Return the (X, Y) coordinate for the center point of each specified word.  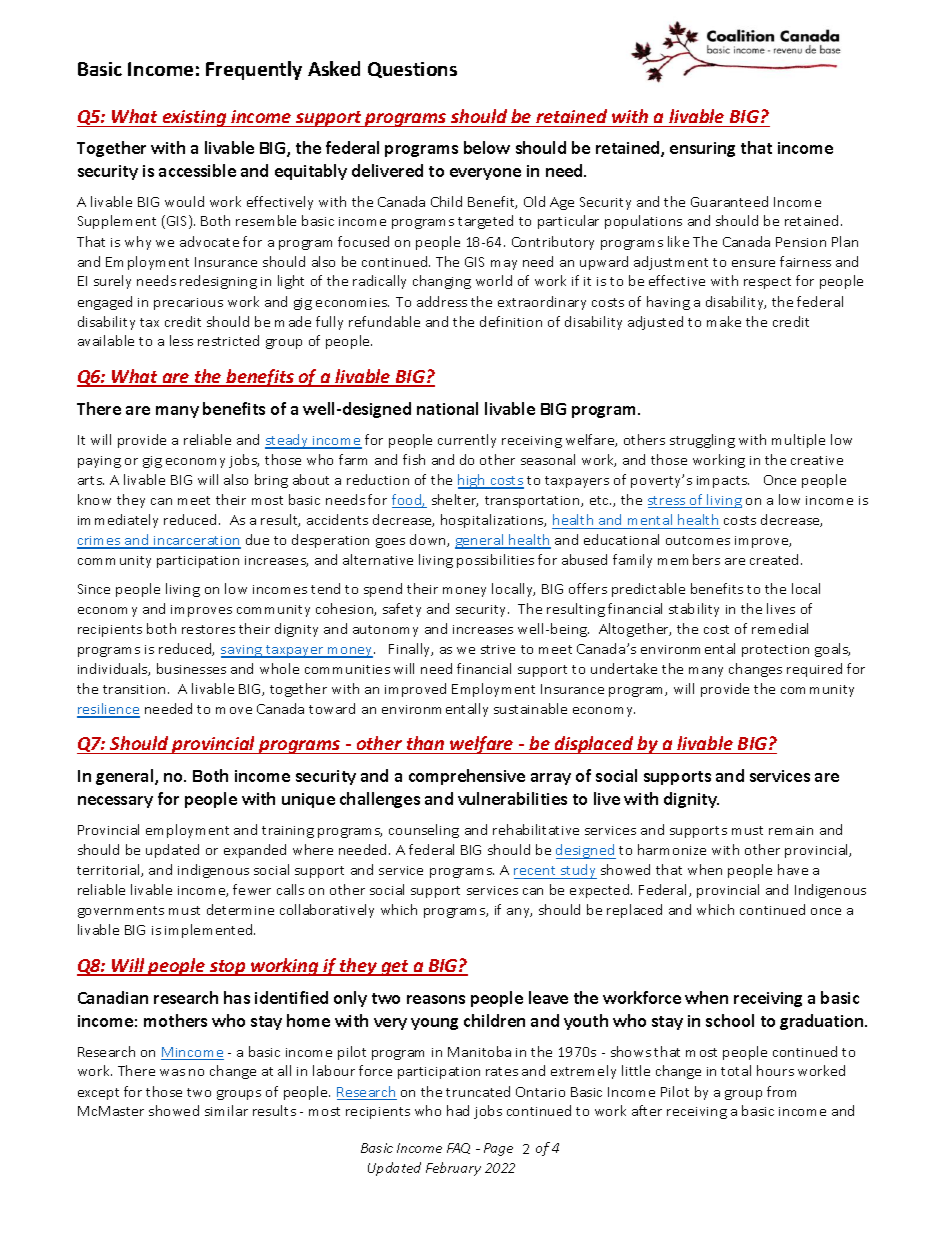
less (181, 340)
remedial (780, 628)
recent (534, 870)
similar (226, 1110)
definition (511, 321)
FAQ (458, 1148)
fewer (252, 889)
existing (194, 118)
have (793, 869)
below (487, 147)
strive (498, 649)
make (724, 321)
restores (208, 629)
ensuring (702, 149)
